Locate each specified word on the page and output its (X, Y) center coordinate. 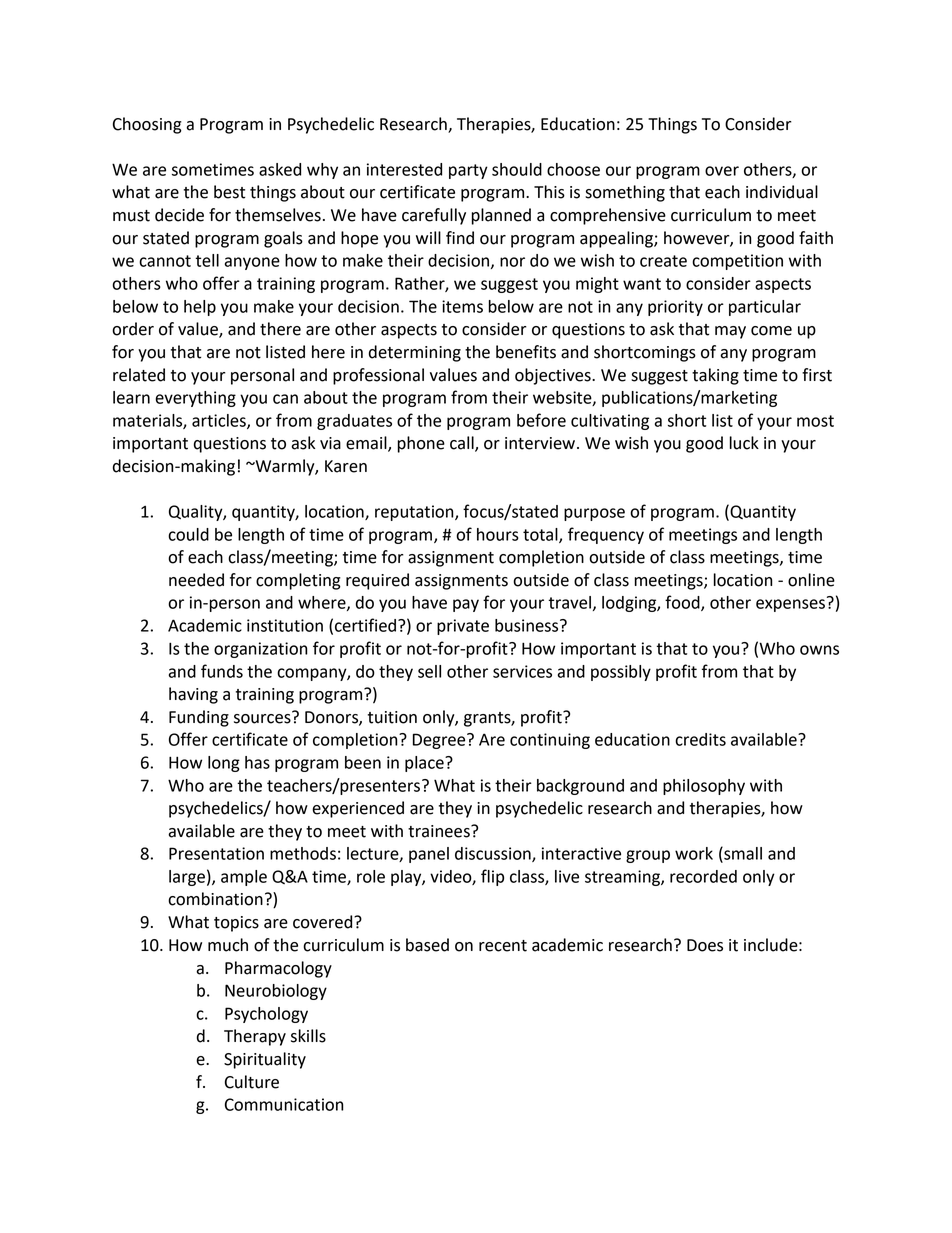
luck (744, 443)
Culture (252, 1082)
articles (220, 421)
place (425, 764)
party (468, 171)
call (463, 444)
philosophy (704, 787)
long (224, 764)
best (229, 192)
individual (782, 192)
